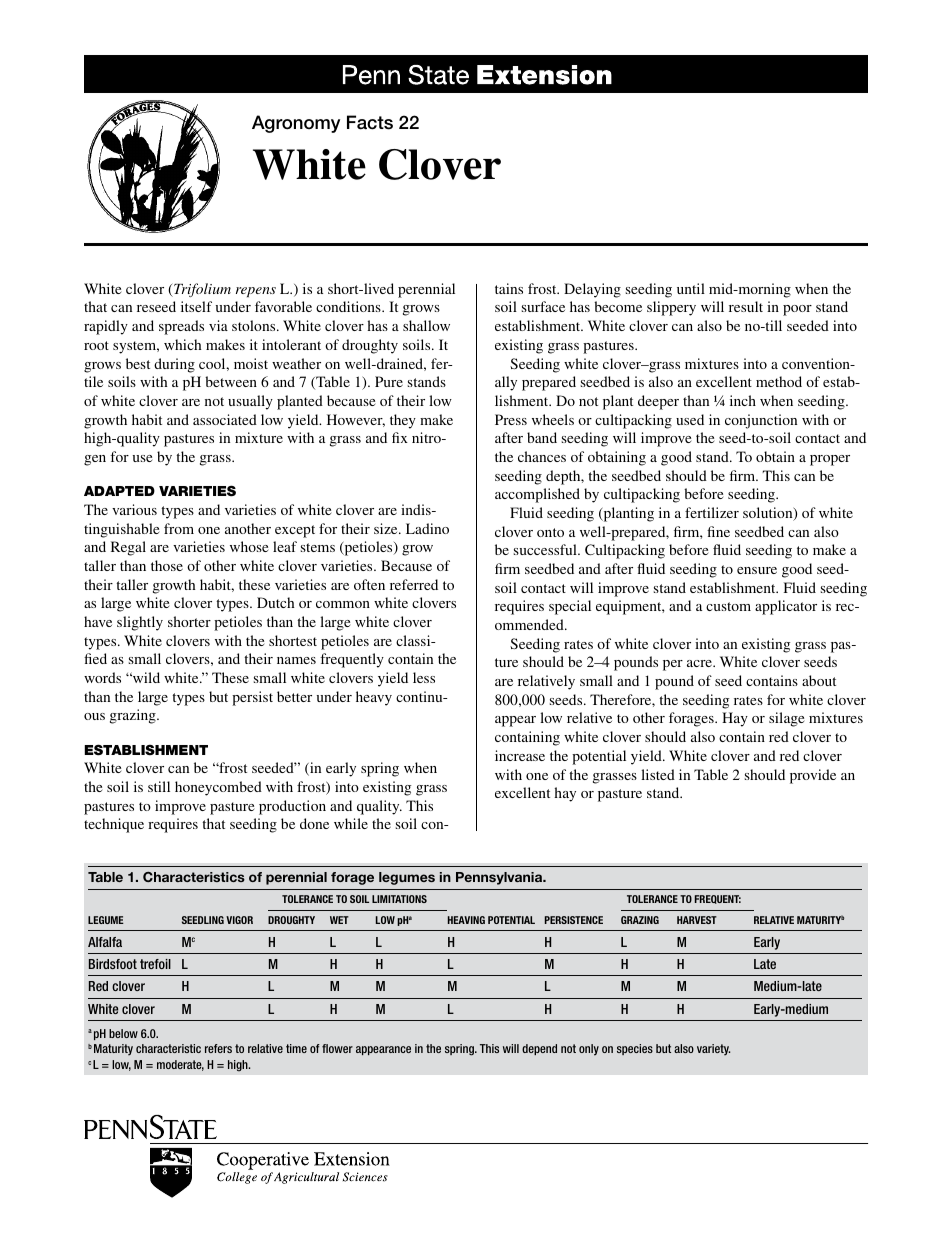 The image size is (952, 1233). What do you see at coordinates (134, 509) in the screenshot?
I see `various` at bounding box center [134, 509].
